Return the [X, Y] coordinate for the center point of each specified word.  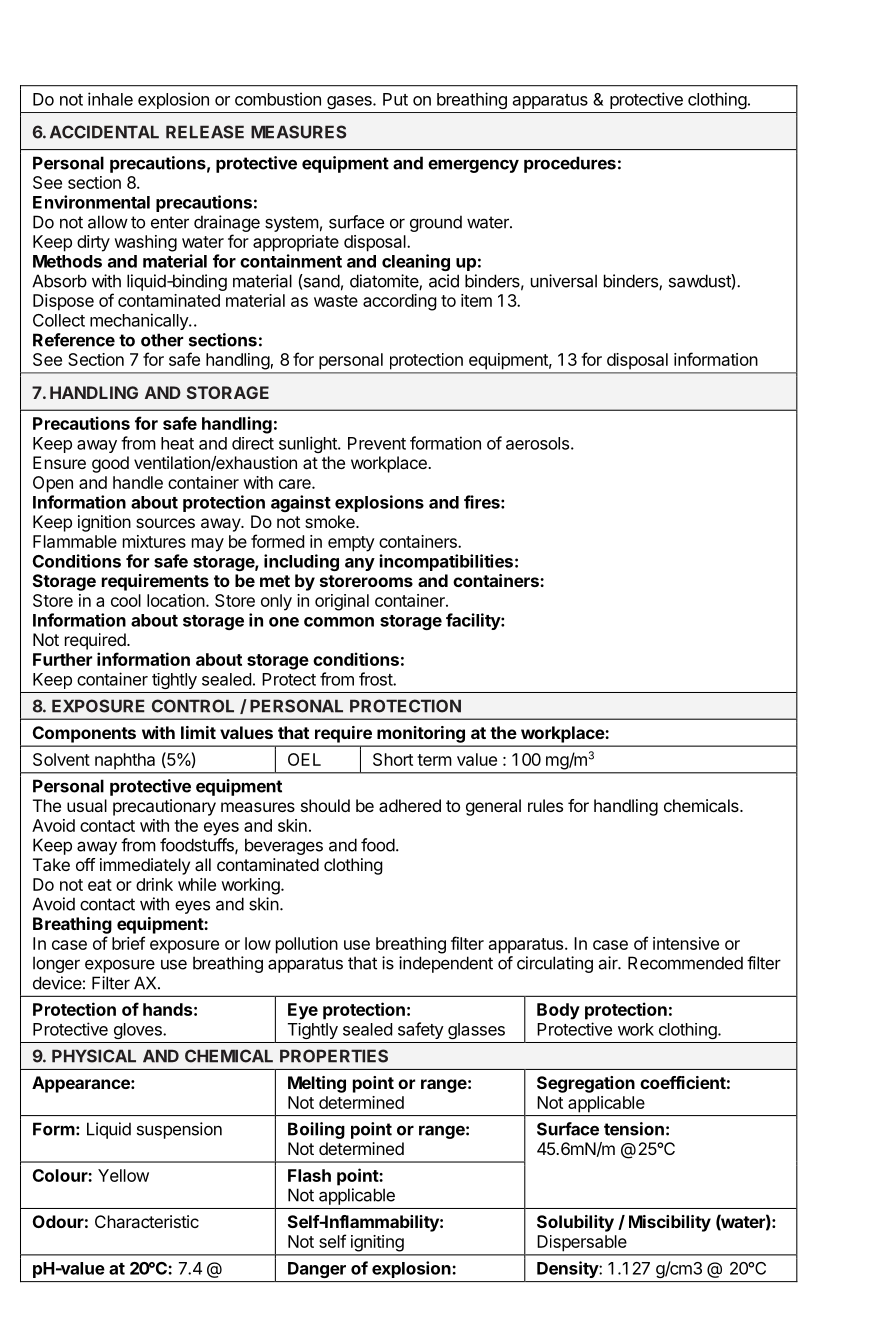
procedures [570, 164]
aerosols [537, 443]
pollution [307, 945]
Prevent [377, 443]
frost [376, 679]
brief [128, 943]
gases [350, 102]
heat [177, 443]
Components [84, 734]
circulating [555, 964]
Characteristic [147, 1221]
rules [545, 805]
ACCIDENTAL [104, 132]
